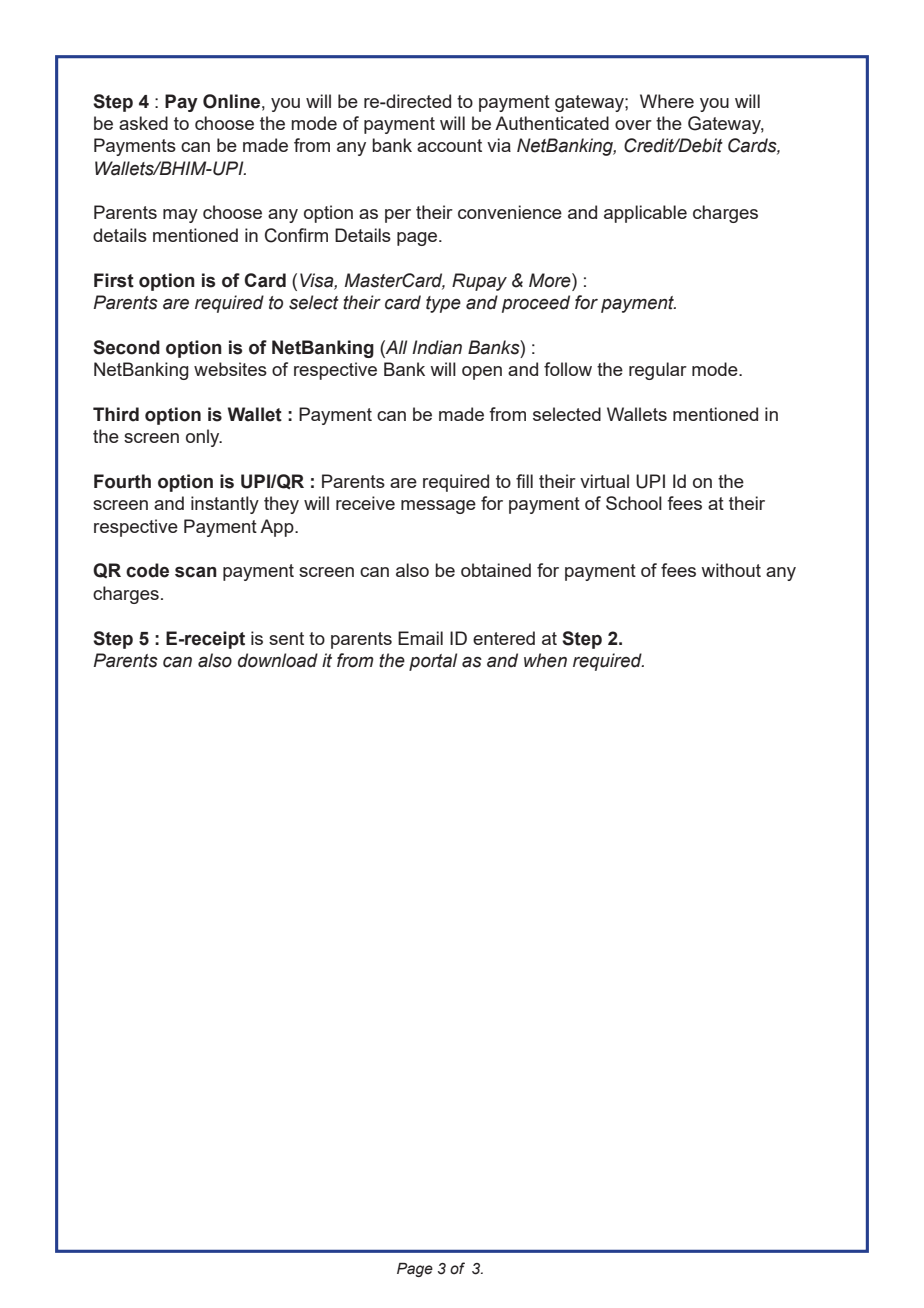 This image has height=1308, width=924. What do you see at coordinates (204, 438) in the image?
I see `only` at bounding box center [204, 438].
